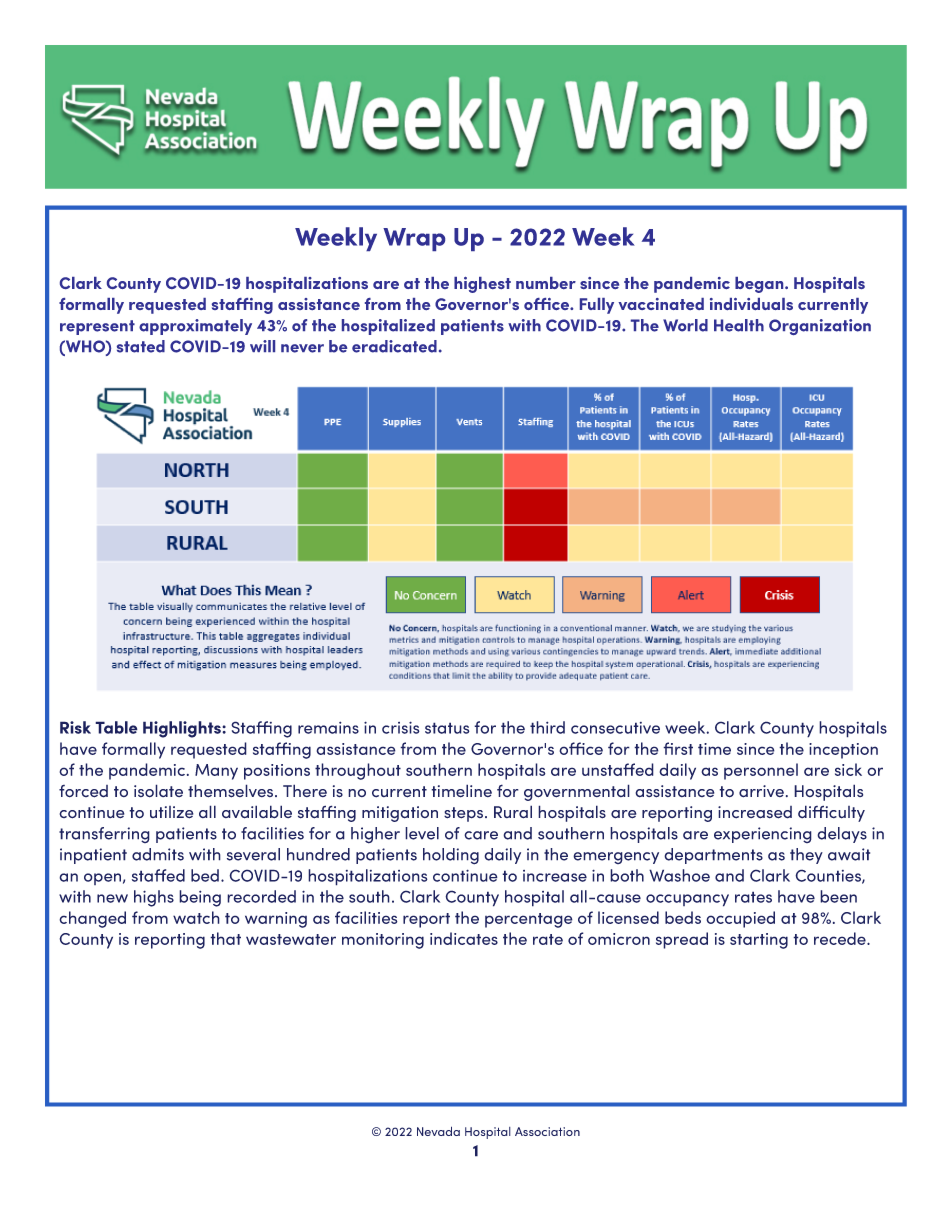 The height and width of the screenshot is (1232, 952). I want to click on status, so click(447, 728).
